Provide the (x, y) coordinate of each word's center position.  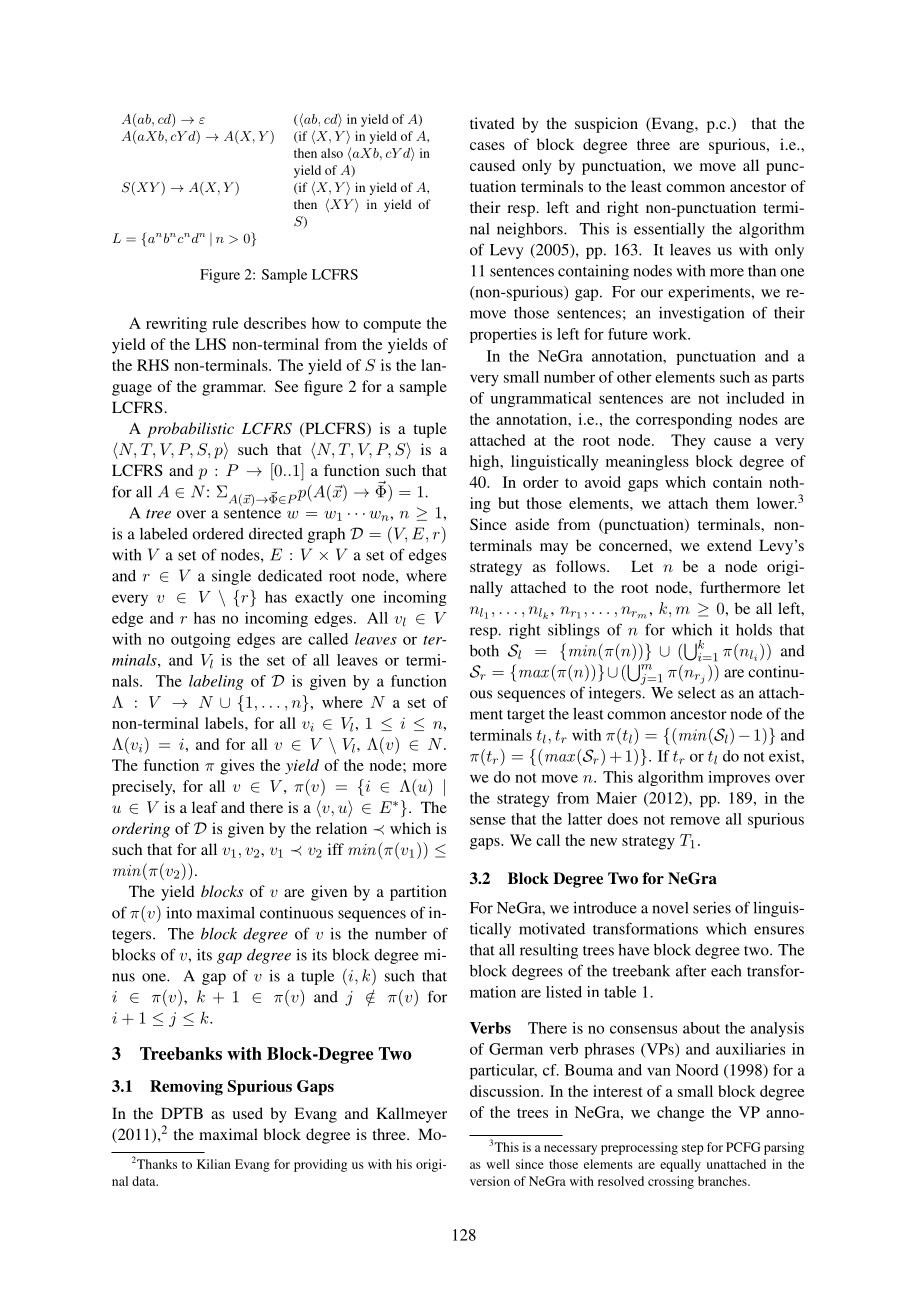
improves (739, 778)
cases (487, 146)
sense (488, 821)
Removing (186, 1088)
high (486, 463)
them (732, 503)
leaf (205, 807)
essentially (669, 230)
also (332, 153)
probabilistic (190, 430)
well (498, 1164)
